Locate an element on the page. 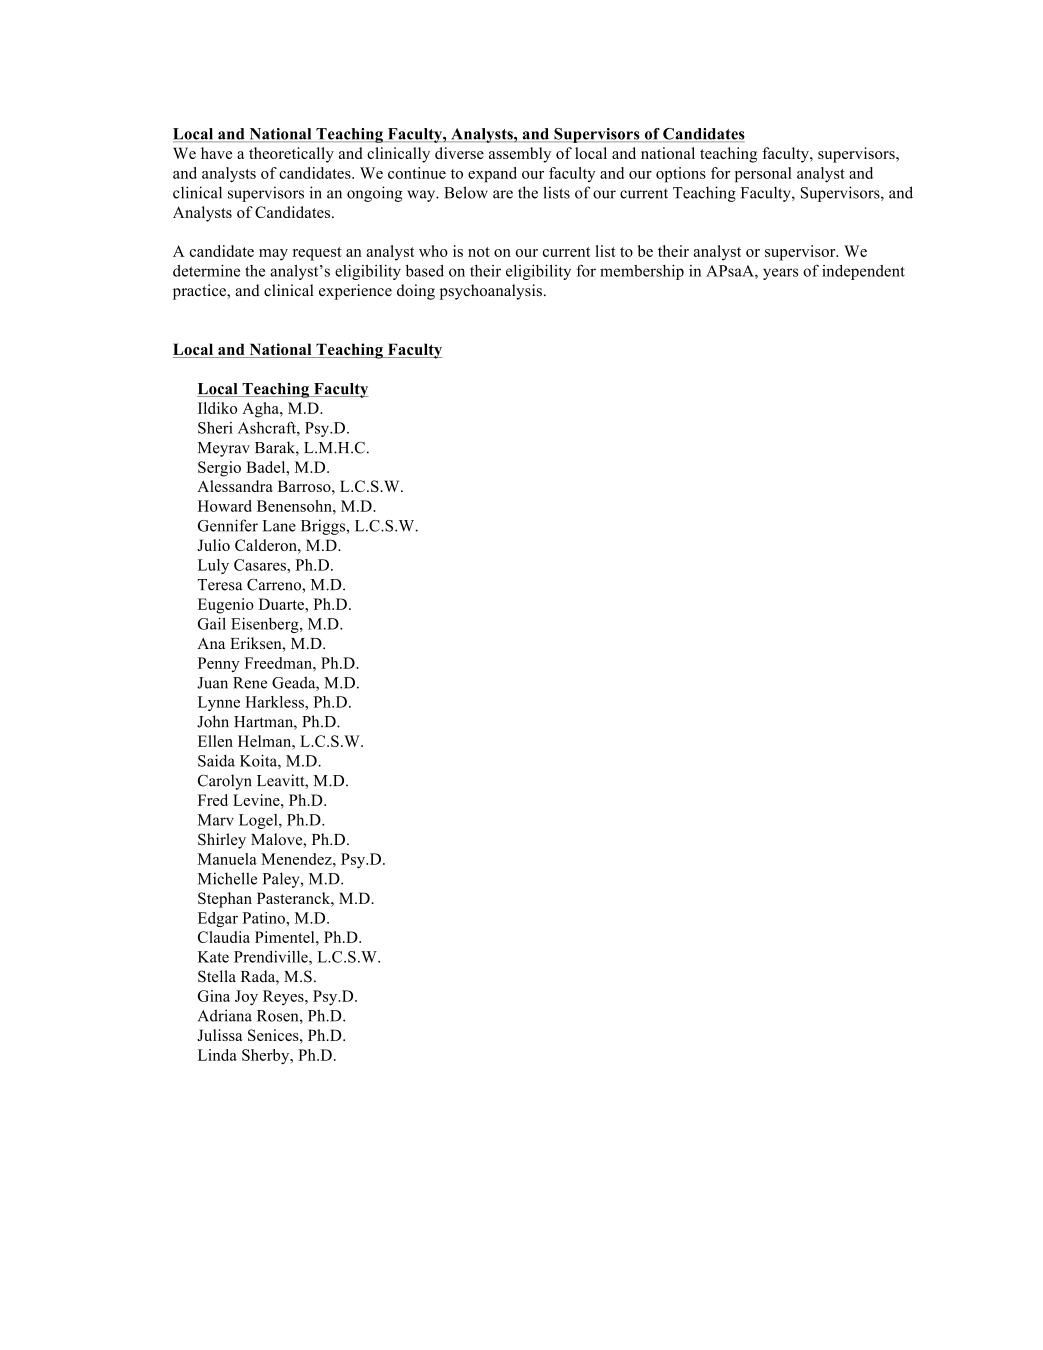  Menendez is located at coordinates (297, 859).
